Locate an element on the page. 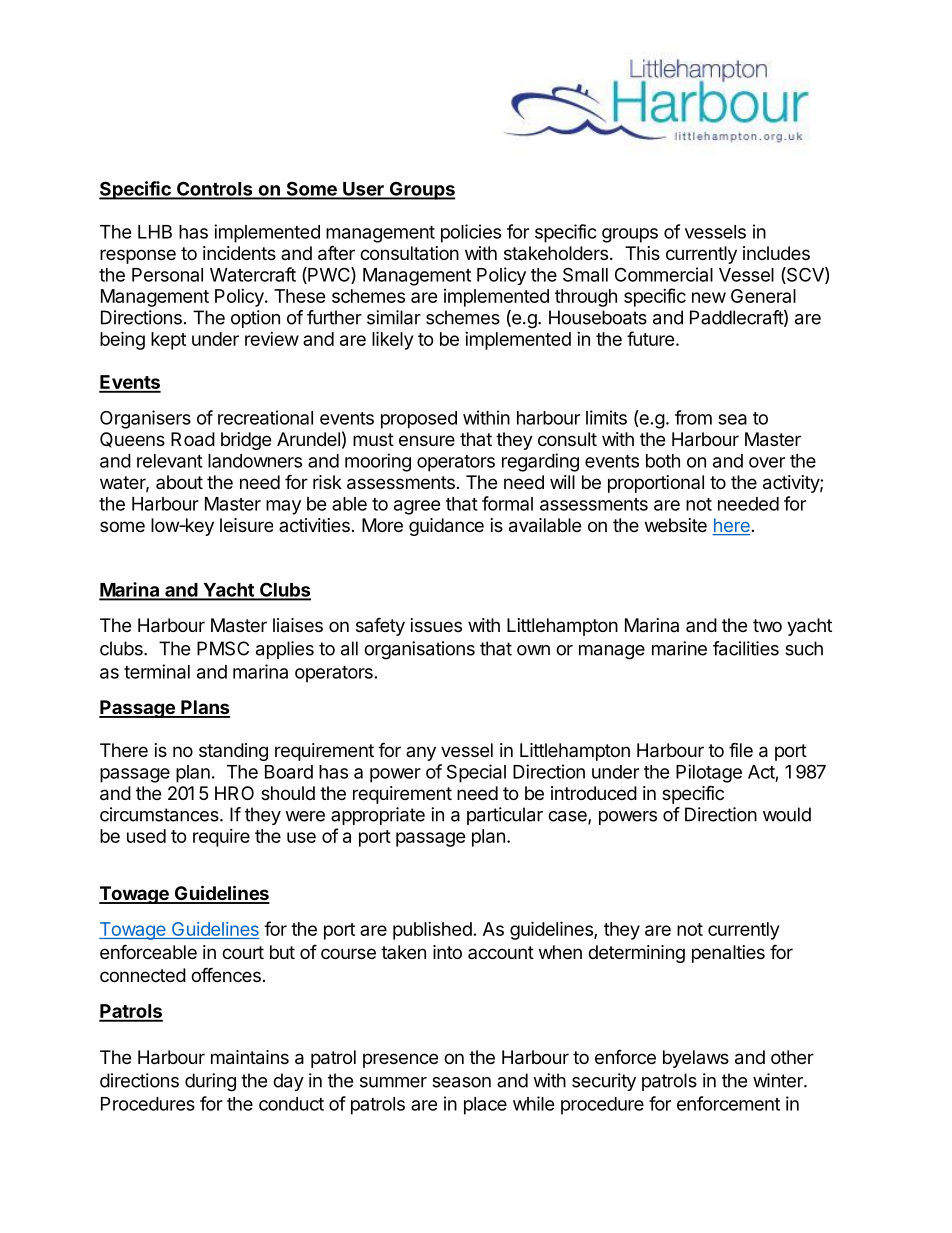 The image size is (952, 1233). season is located at coordinates (461, 1082).
